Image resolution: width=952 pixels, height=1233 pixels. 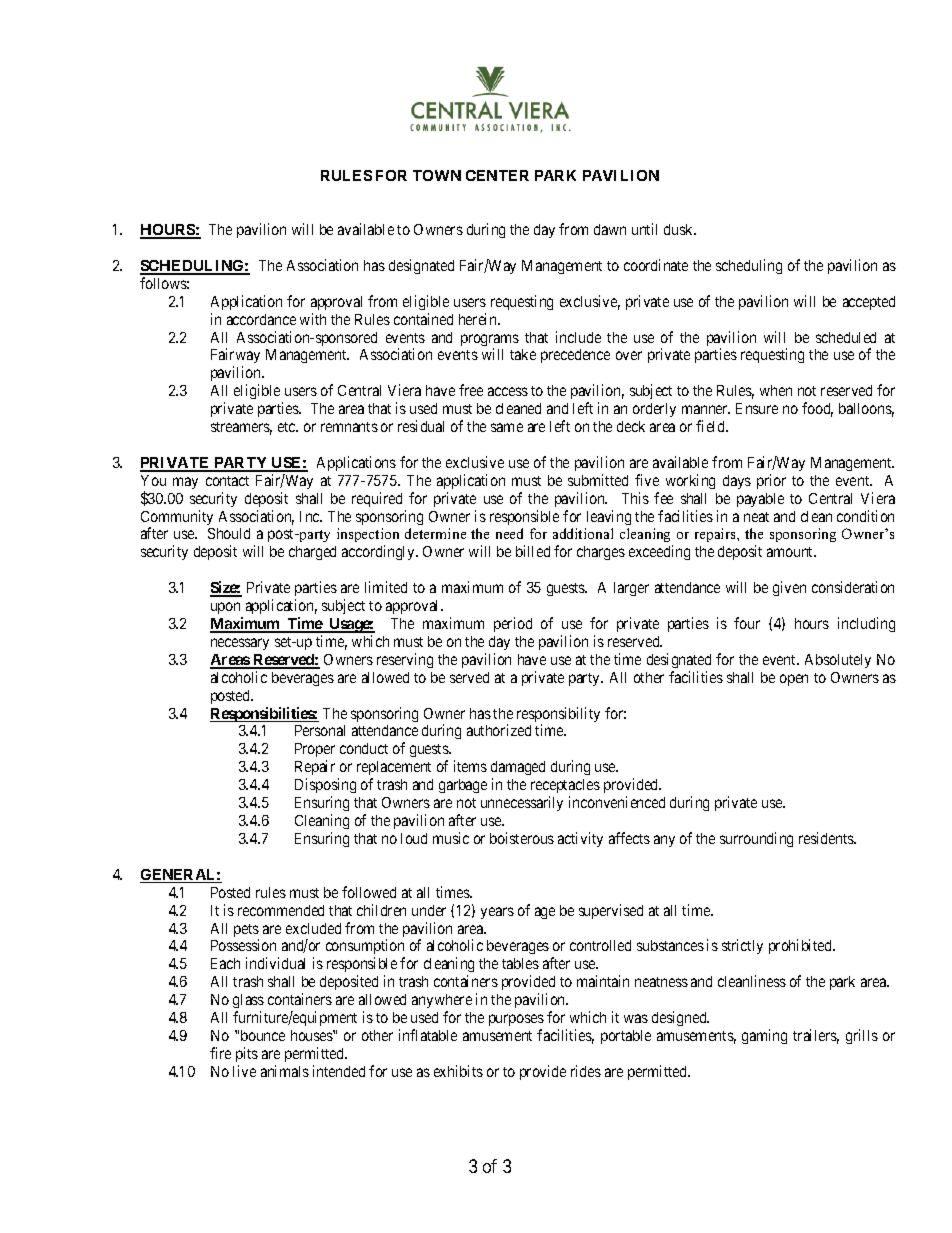 What do you see at coordinates (497, 175) in the screenshot?
I see `CENTER` at bounding box center [497, 175].
